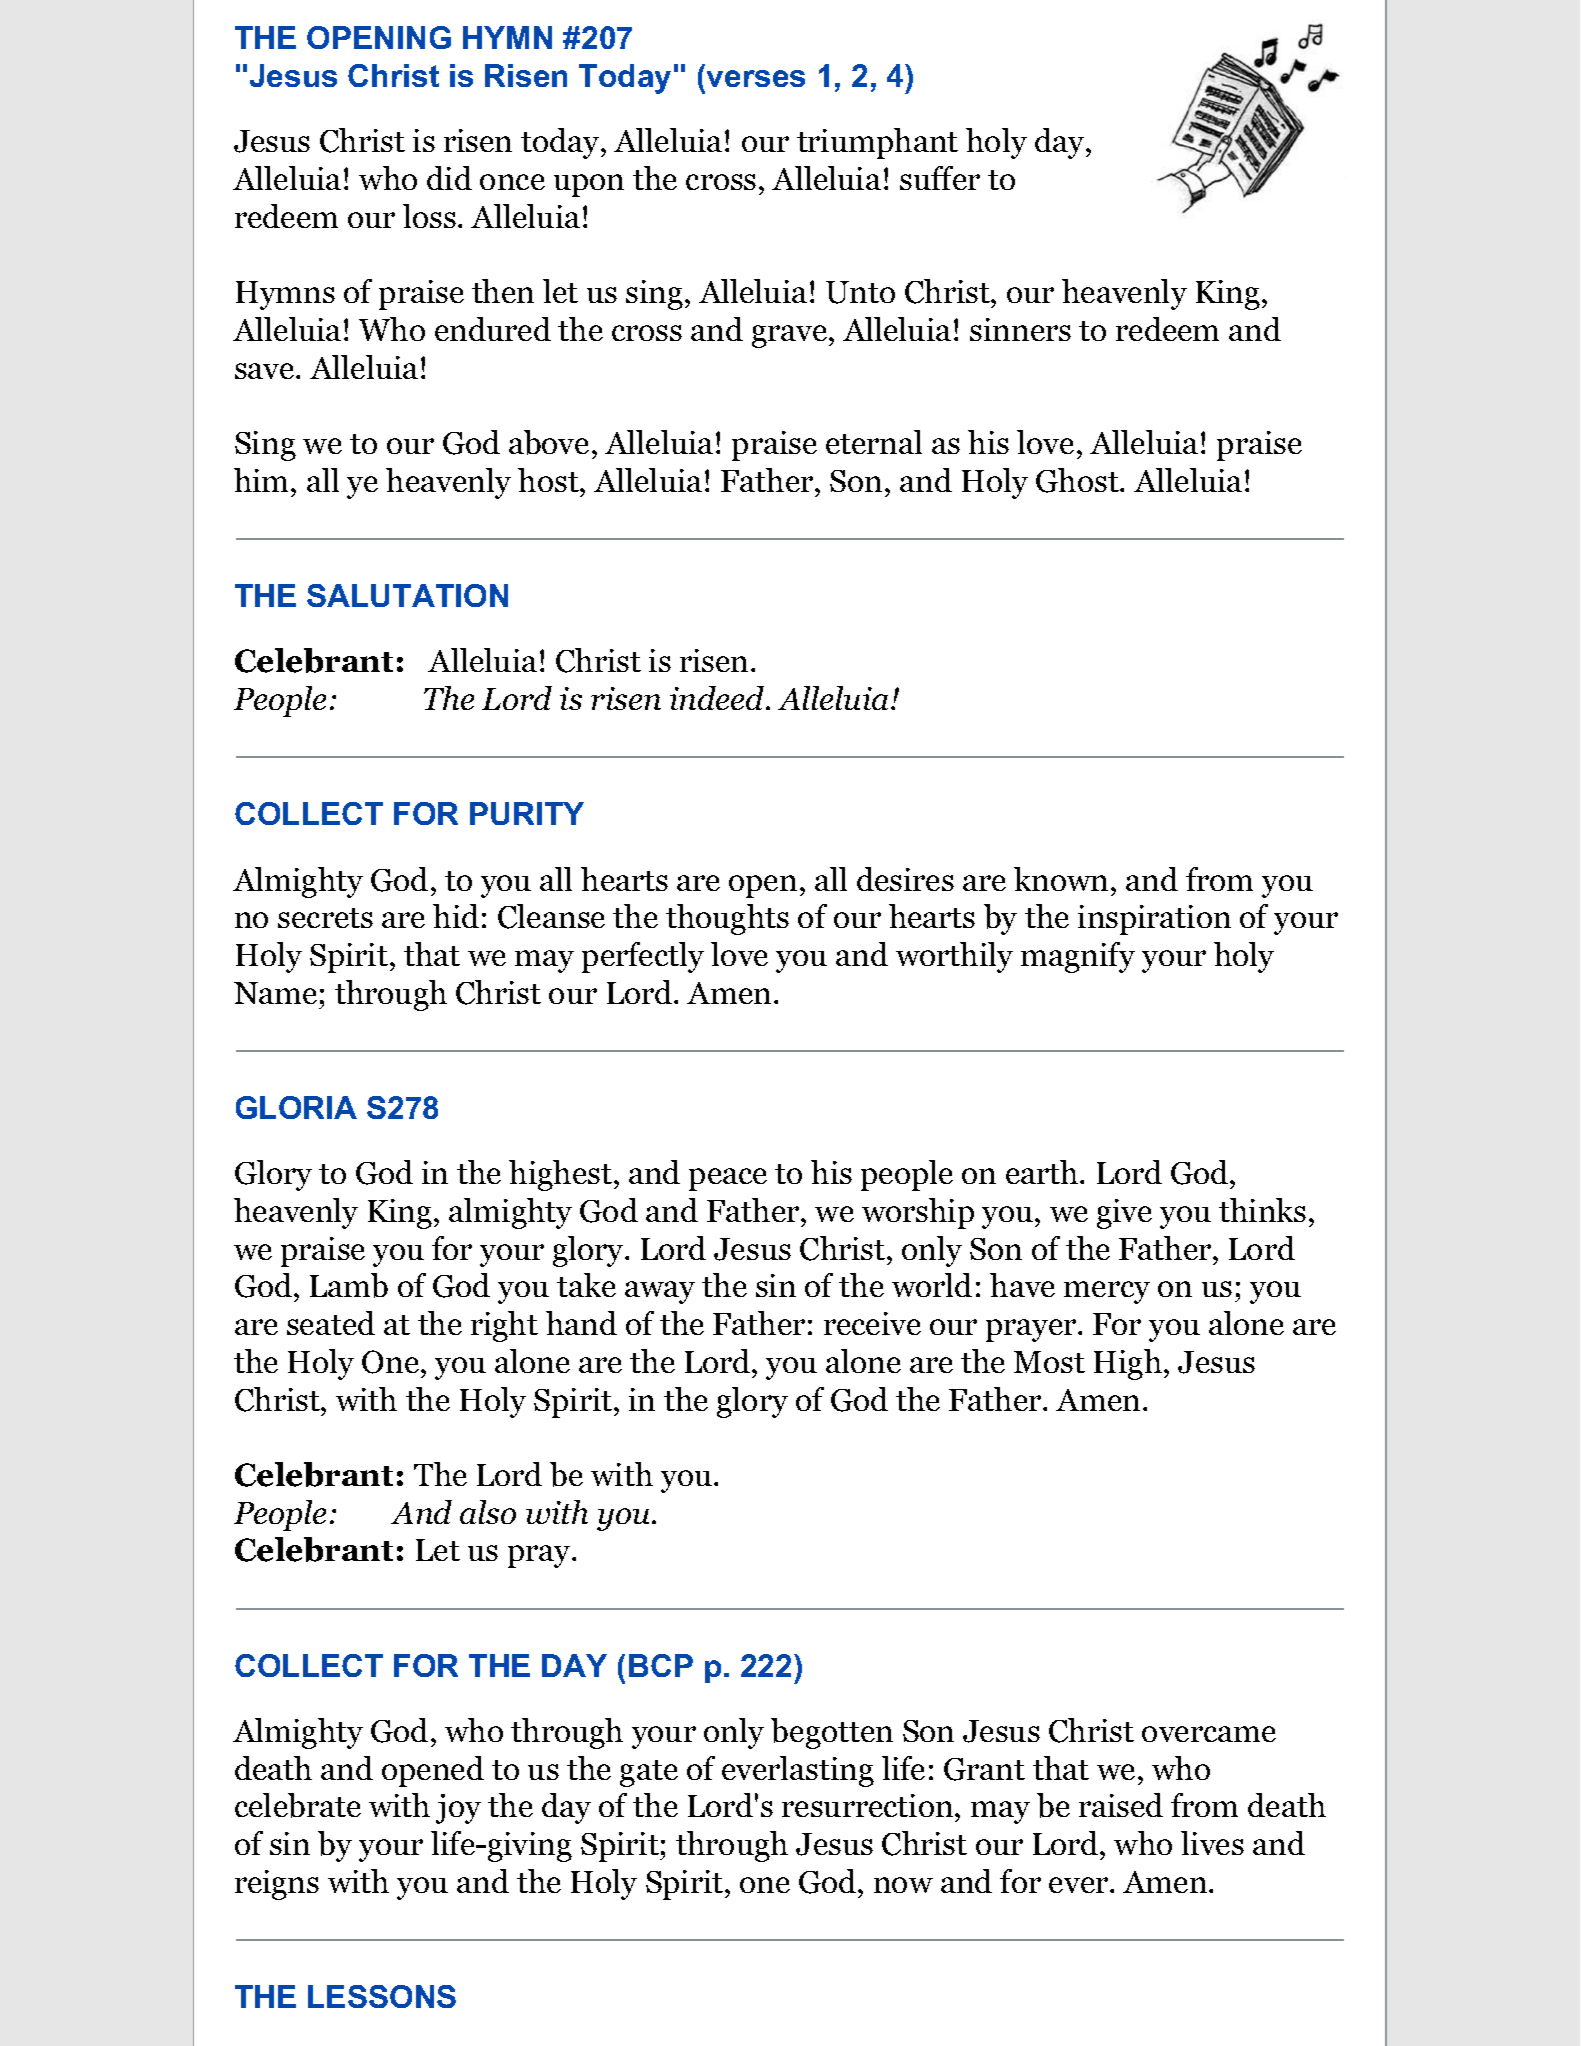  What do you see at coordinates (756, 78) in the screenshot?
I see `verses` at bounding box center [756, 78].
